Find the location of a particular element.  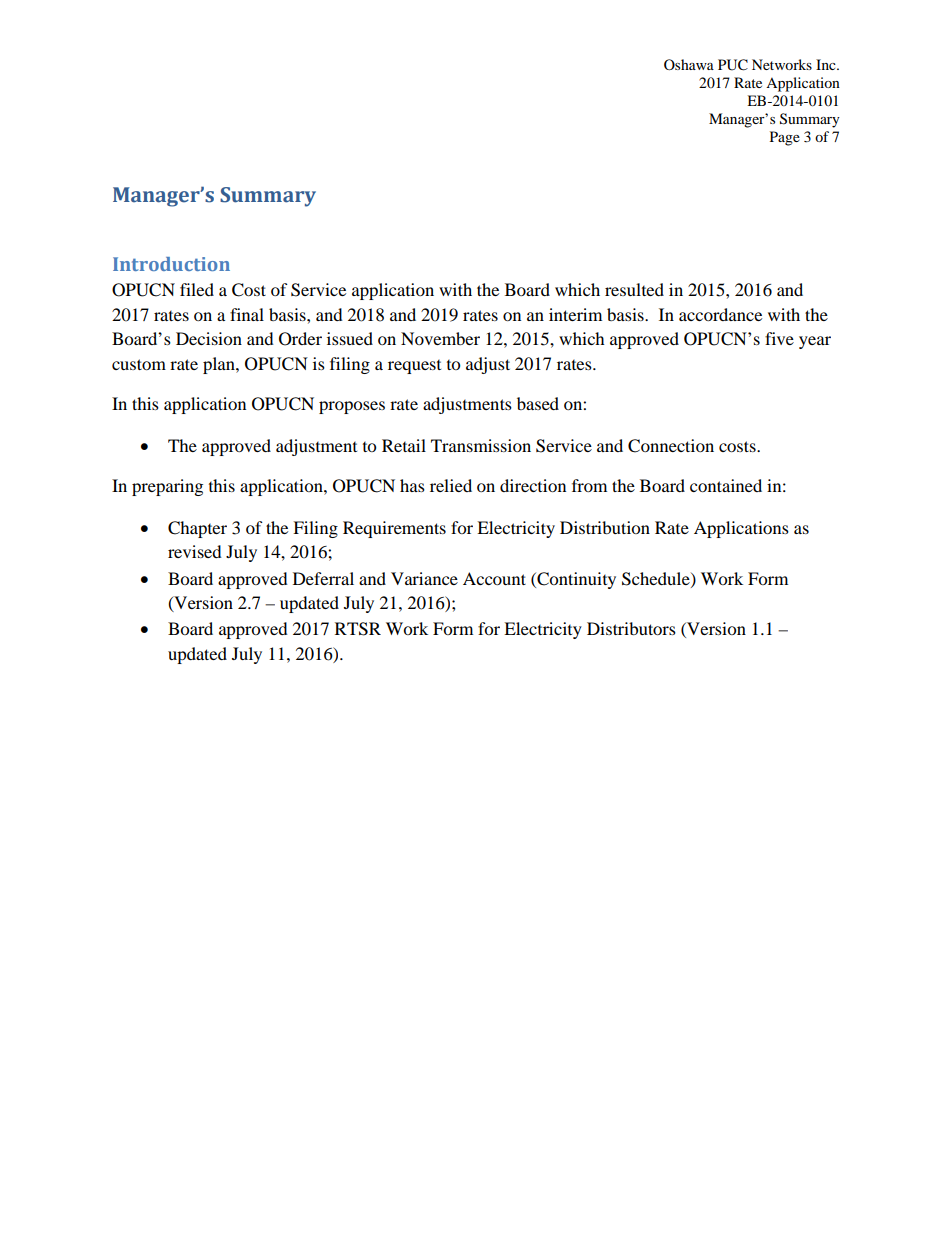

five is located at coordinates (779, 338).
